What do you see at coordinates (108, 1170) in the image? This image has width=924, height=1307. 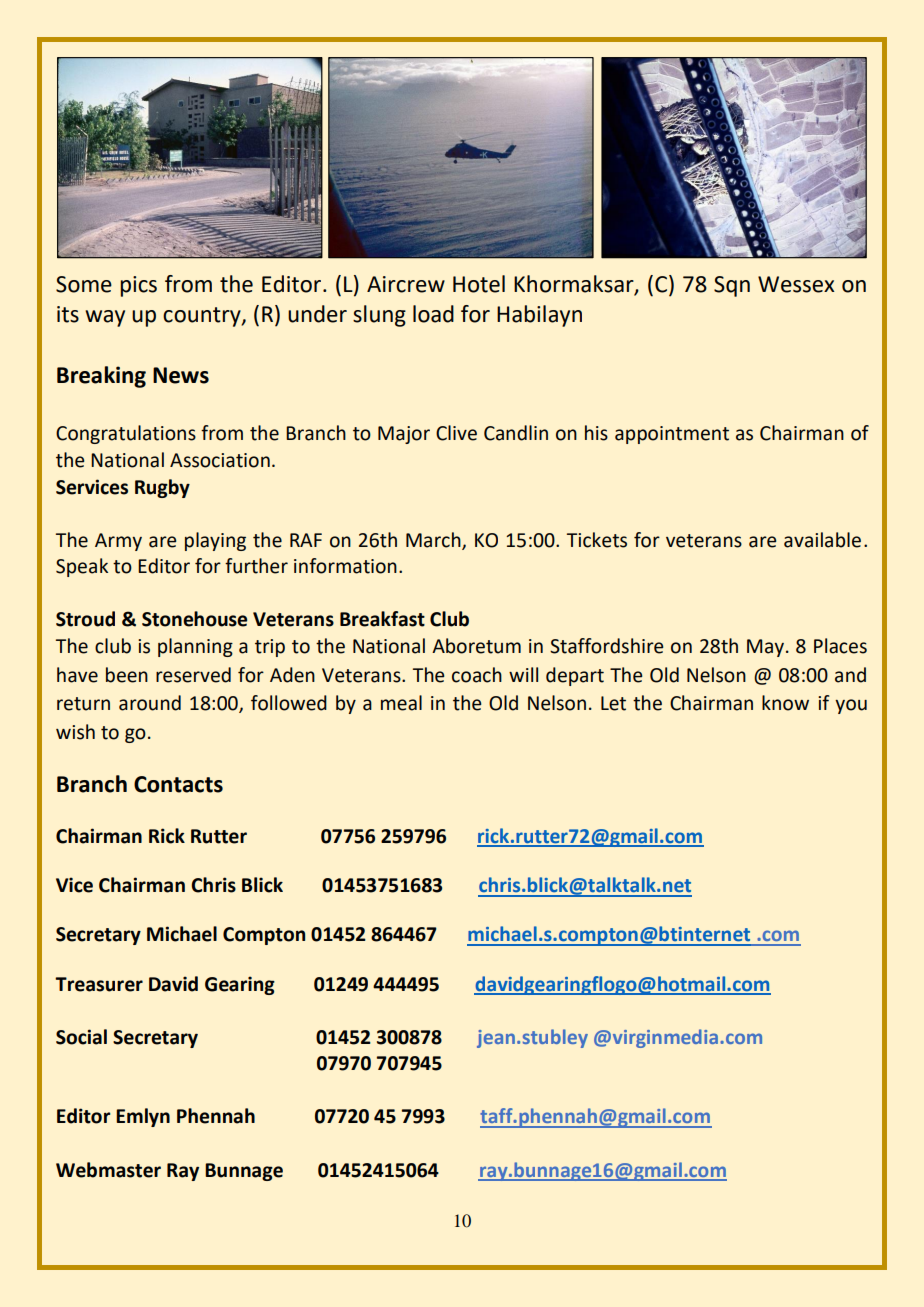 I see `Webmaster` at bounding box center [108, 1170].
